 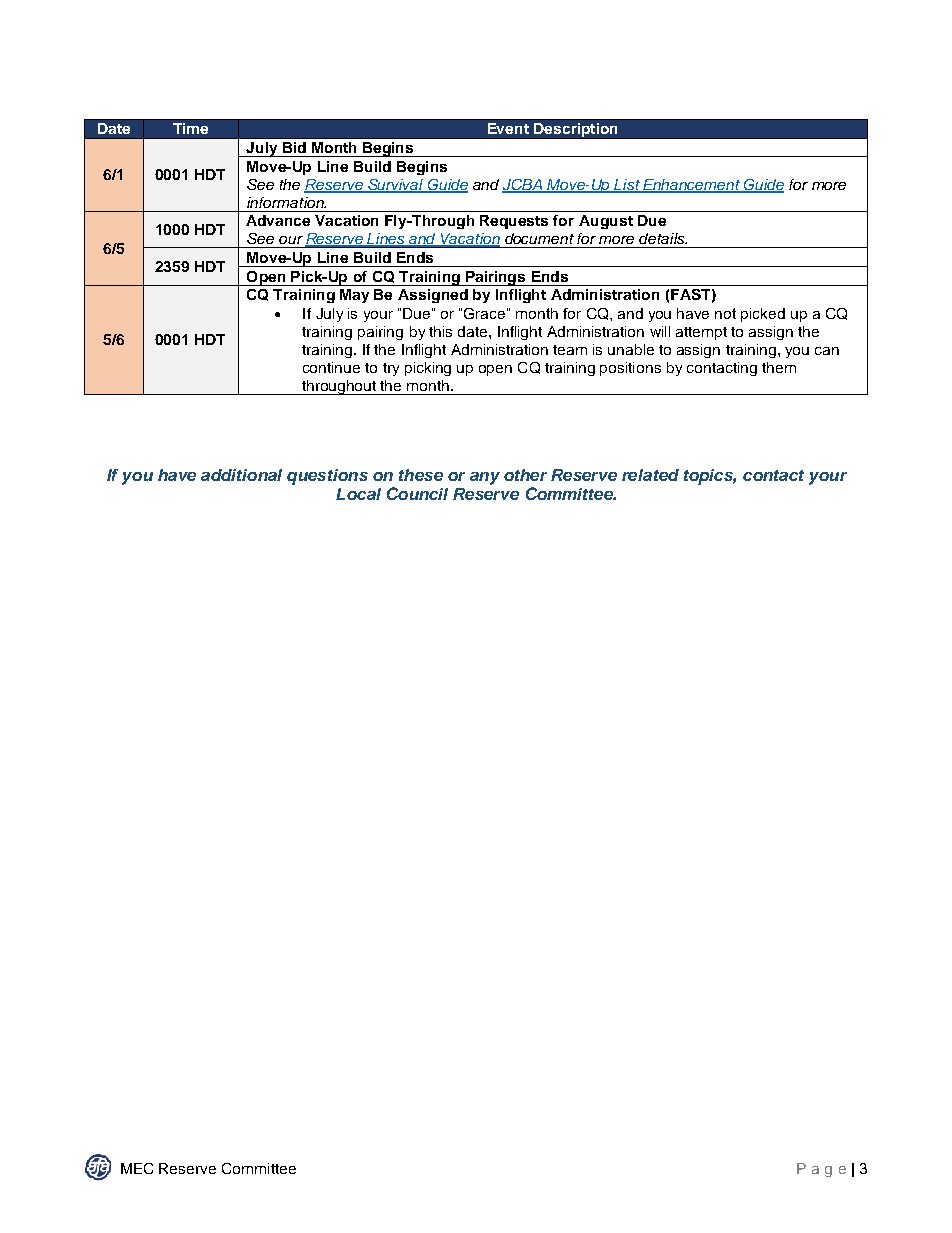 I want to click on Local, so click(x=358, y=494).
